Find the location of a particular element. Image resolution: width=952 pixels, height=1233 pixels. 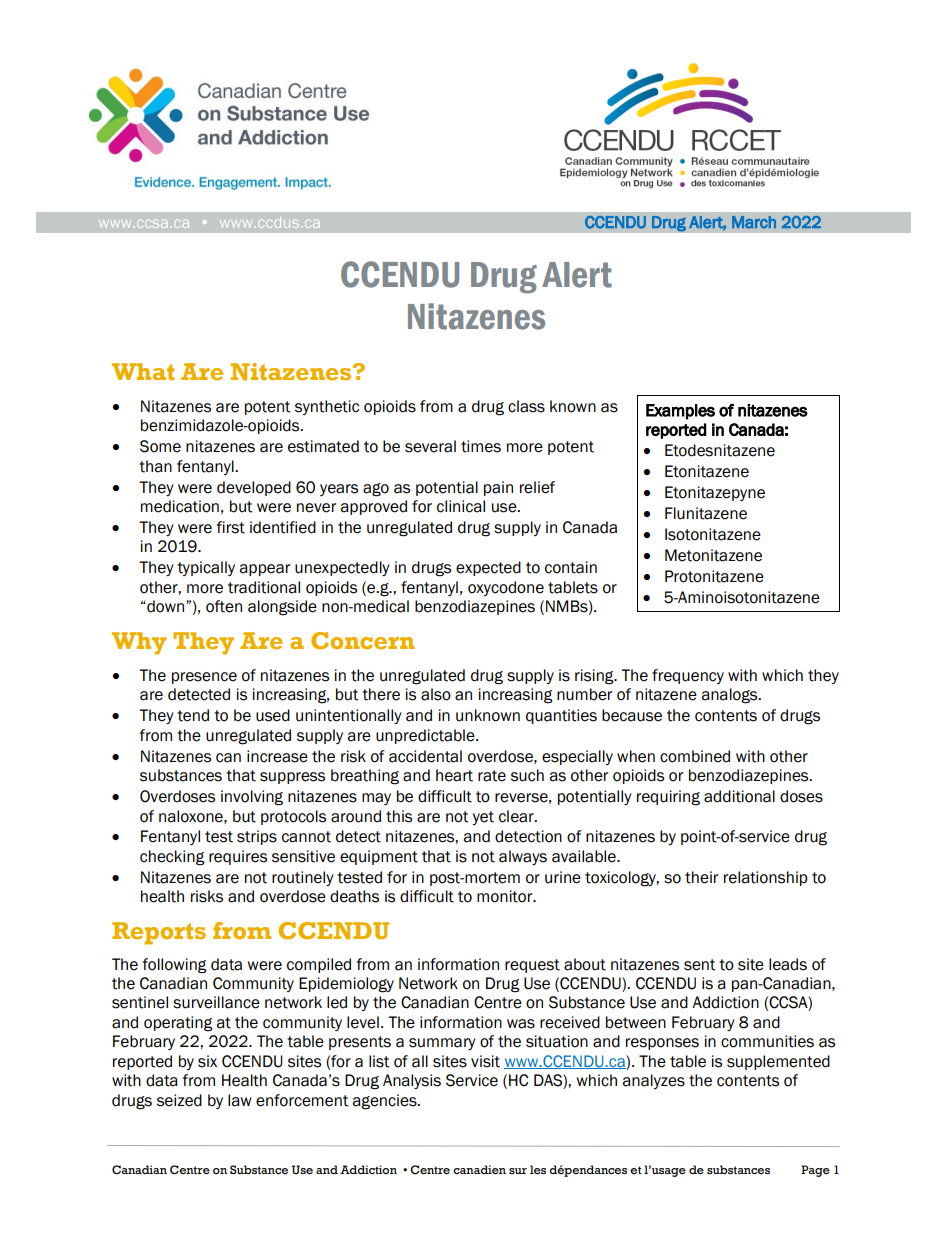

March is located at coordinates (754, 222).
